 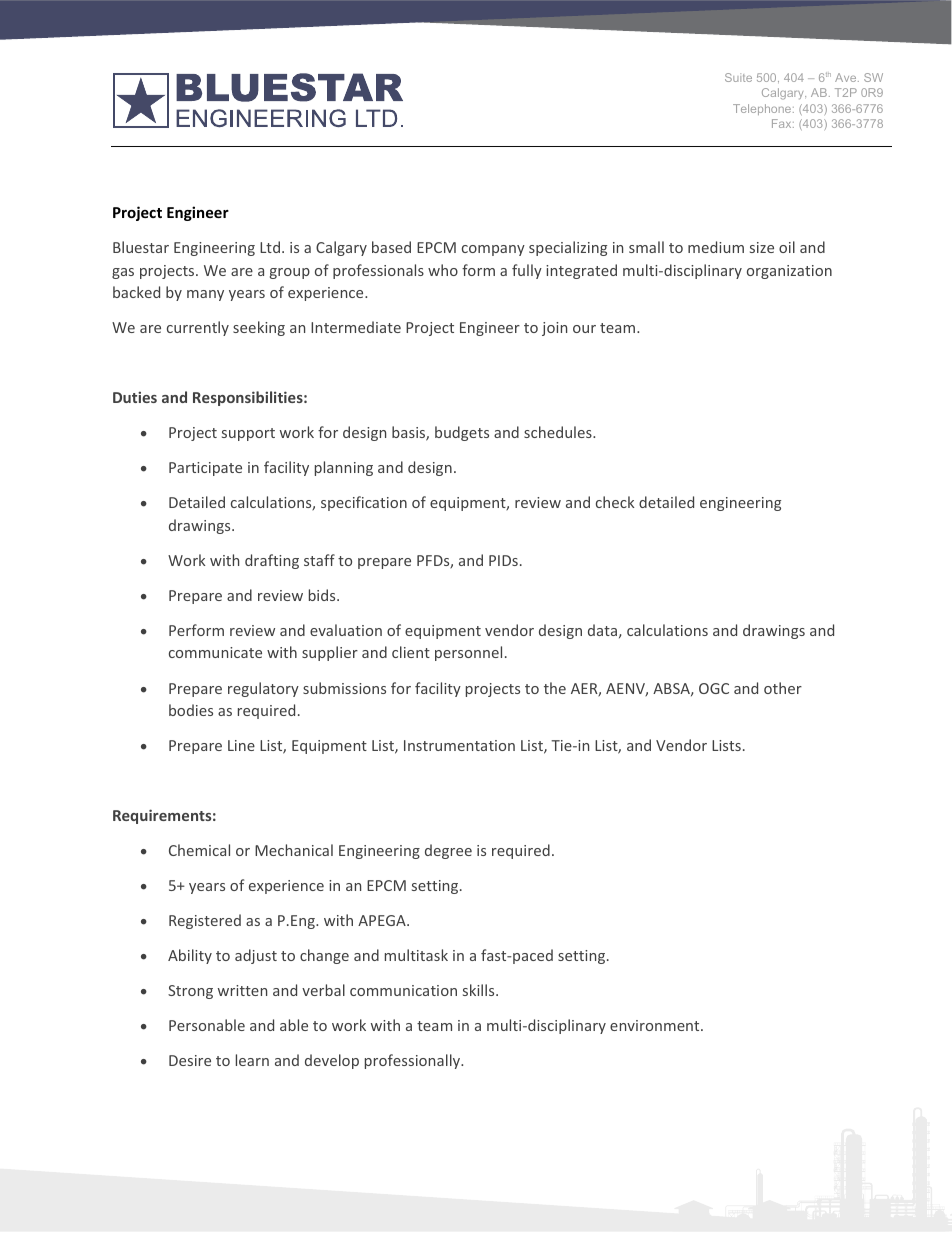 I want to click on Ltd, so click(x=270, y=247).
